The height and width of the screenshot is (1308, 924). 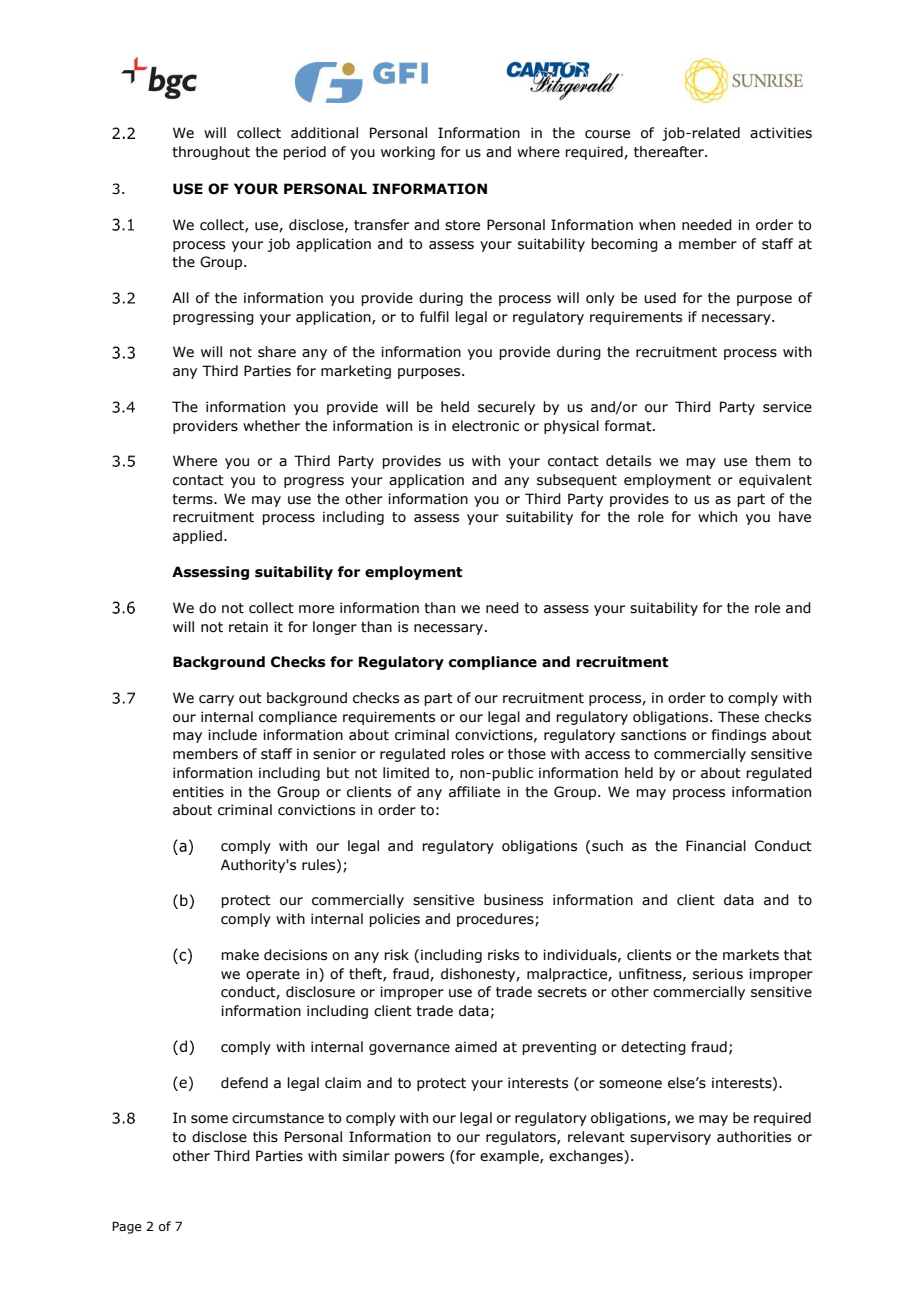 I want to click on which, so click(x=717, y=517).
